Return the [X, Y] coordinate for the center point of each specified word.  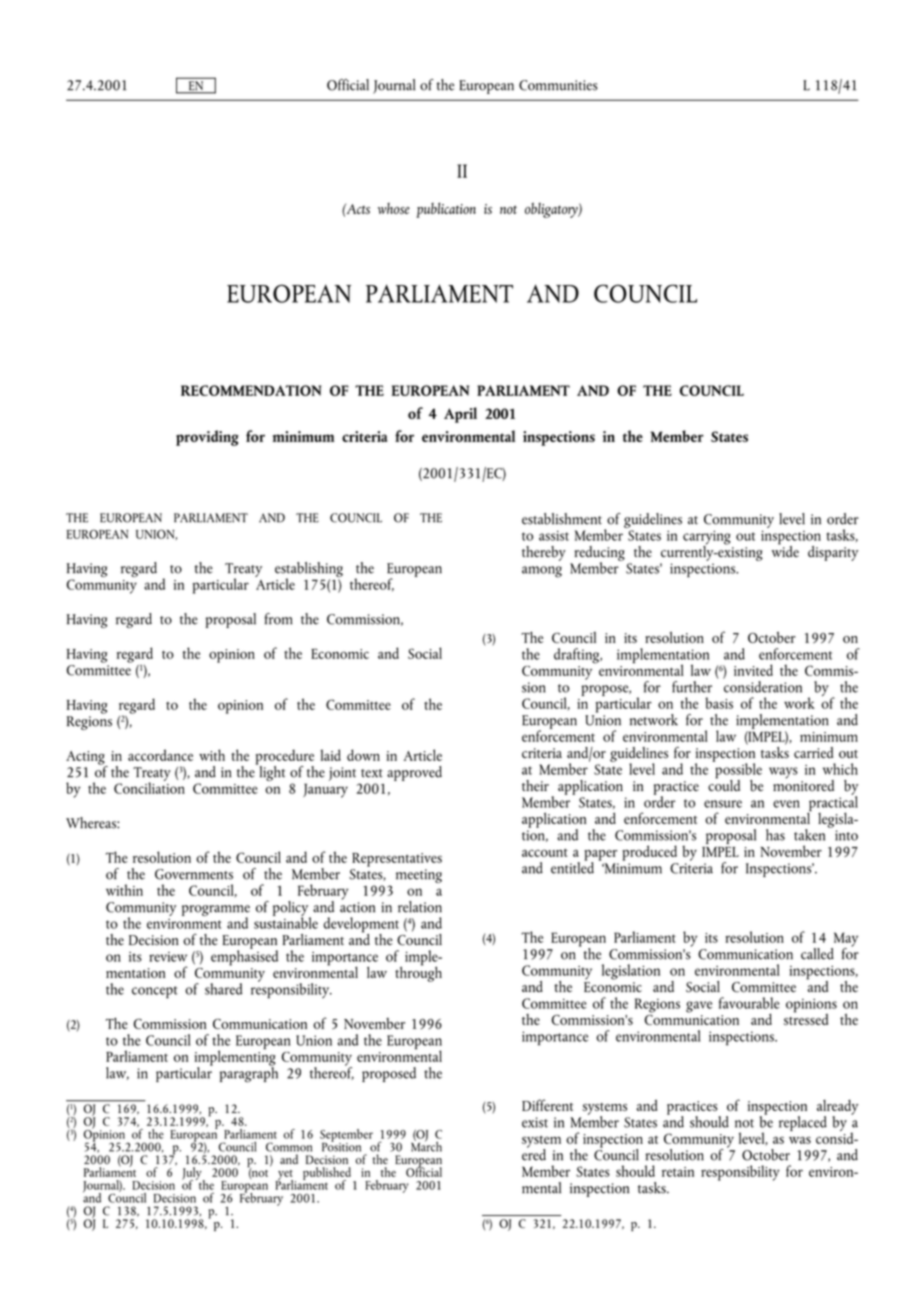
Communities [558, 85]
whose [394, 208]
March [426, 1145]
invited [753, 670]
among [542, 572]
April [460, 415]
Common [289, 1147]
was [800, 1140]
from [278, 619]
